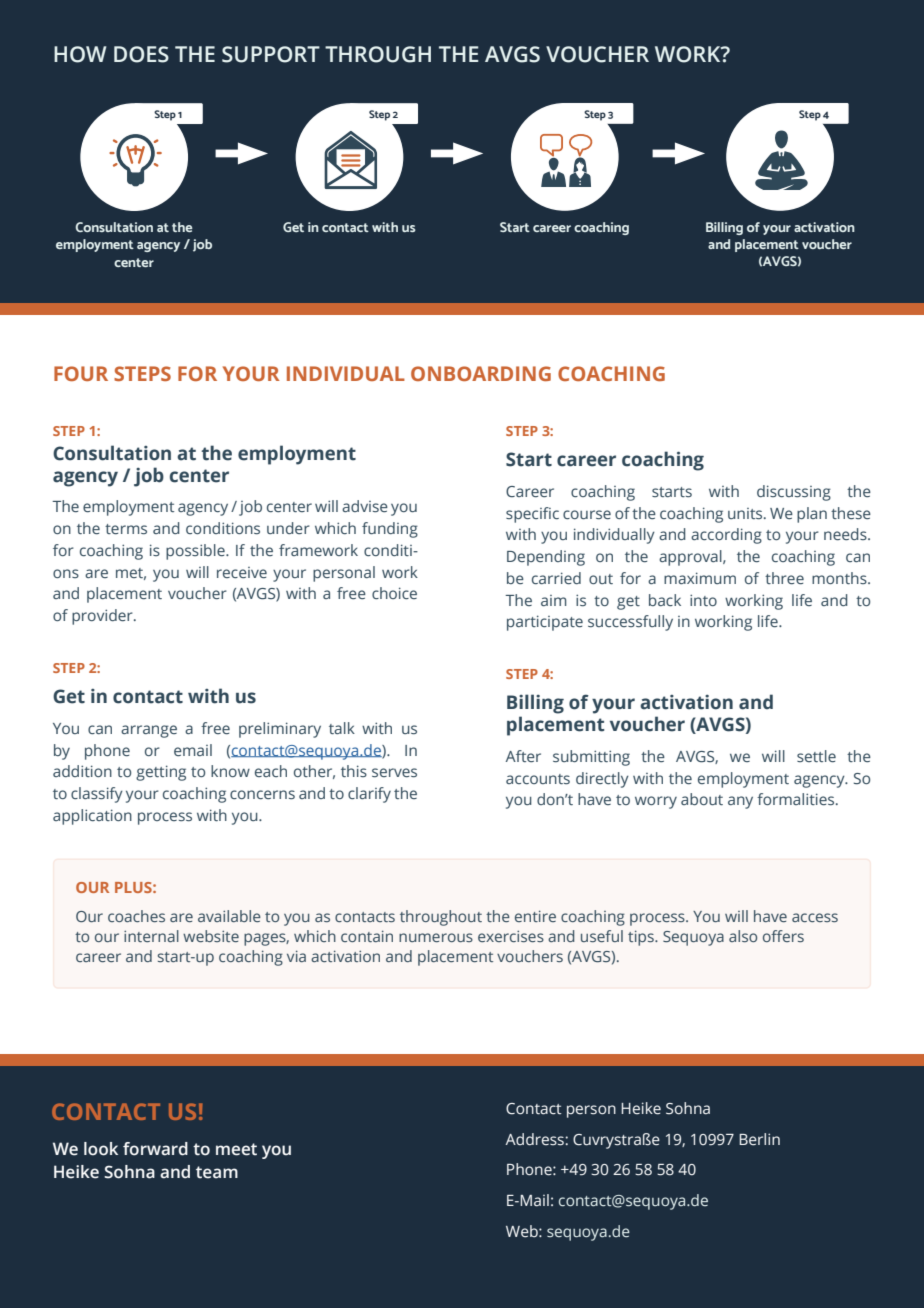  Describe the element at coordinates (151, 936) in the screenshot. I see `internal` at that location.
